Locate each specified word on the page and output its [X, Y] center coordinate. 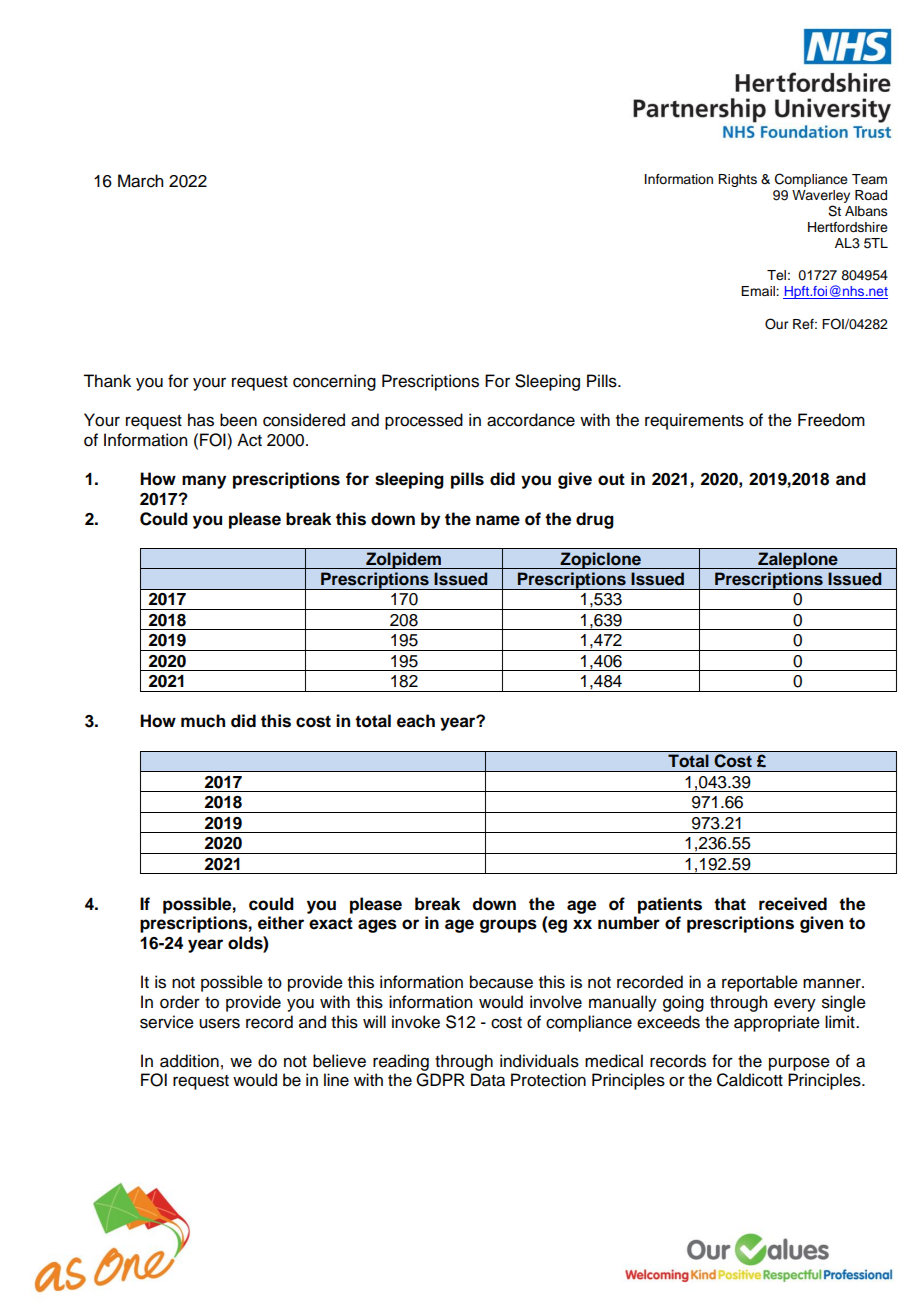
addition [189, 1061]
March [140, 181]
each [416, 721]
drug [595, 520]
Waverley [821, 196]
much [203, 721]
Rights [737, 180]
